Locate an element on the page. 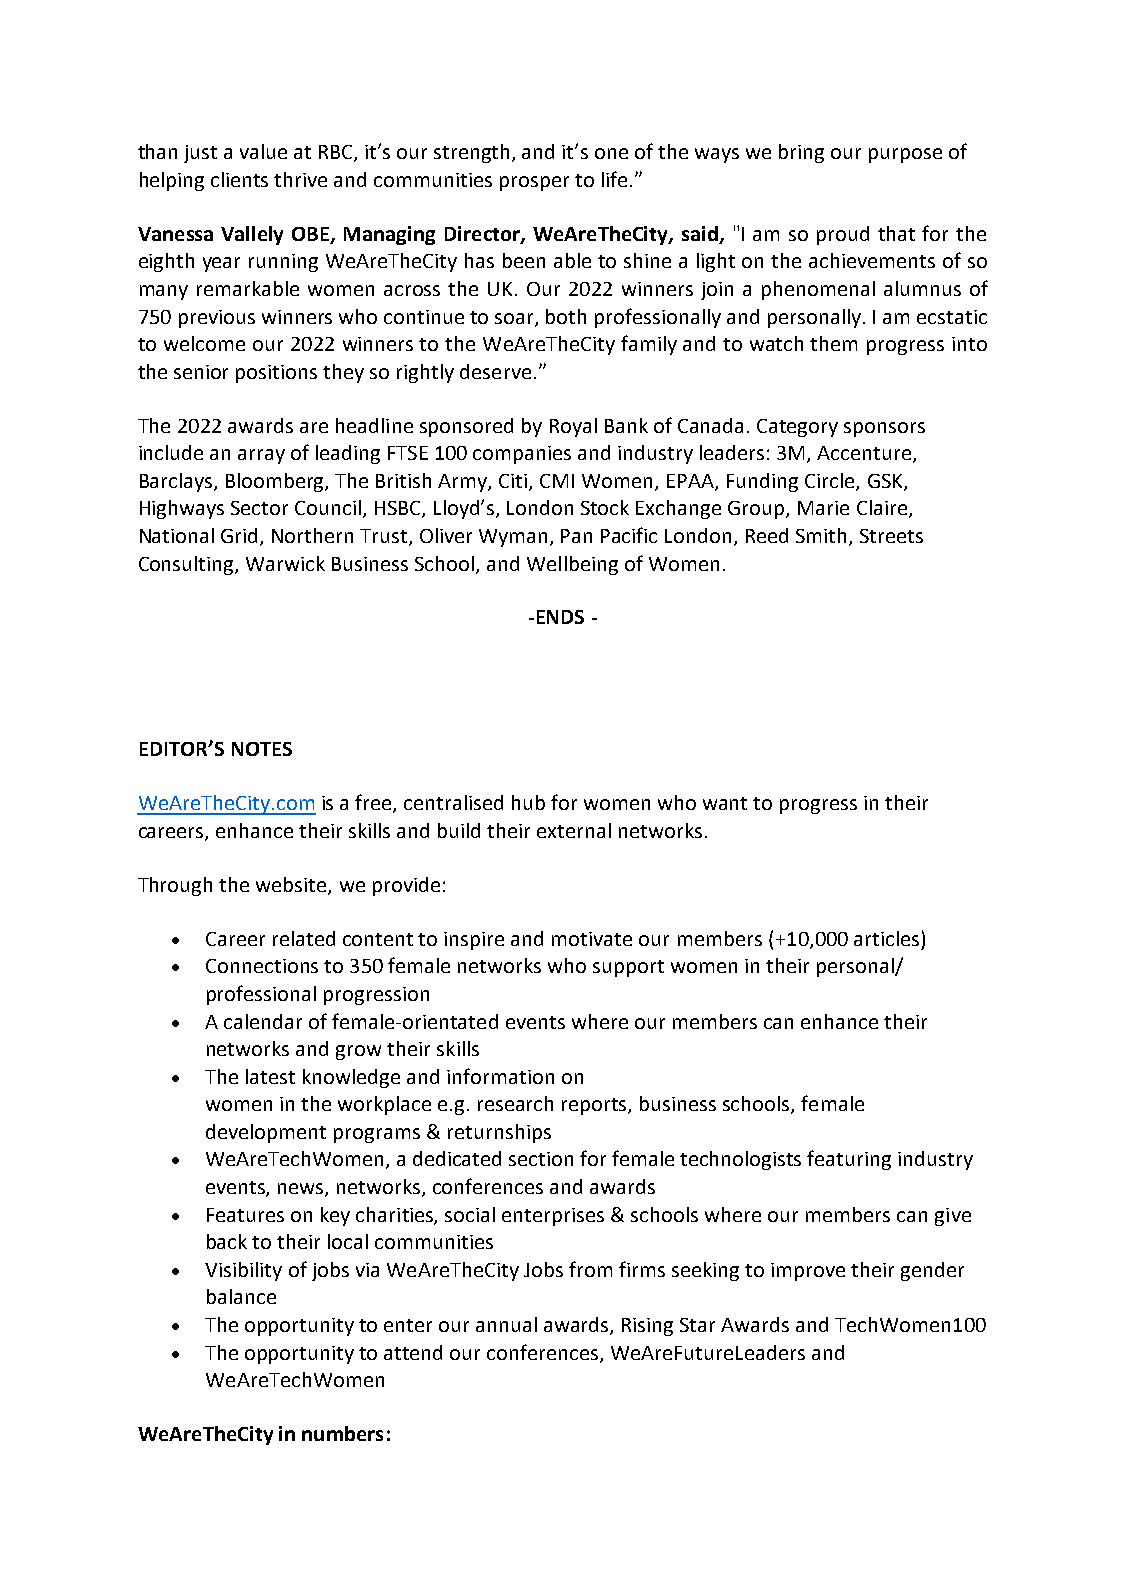 The width and height of the image is (1122, 1586). clients is located at coordinates (239, 179).
